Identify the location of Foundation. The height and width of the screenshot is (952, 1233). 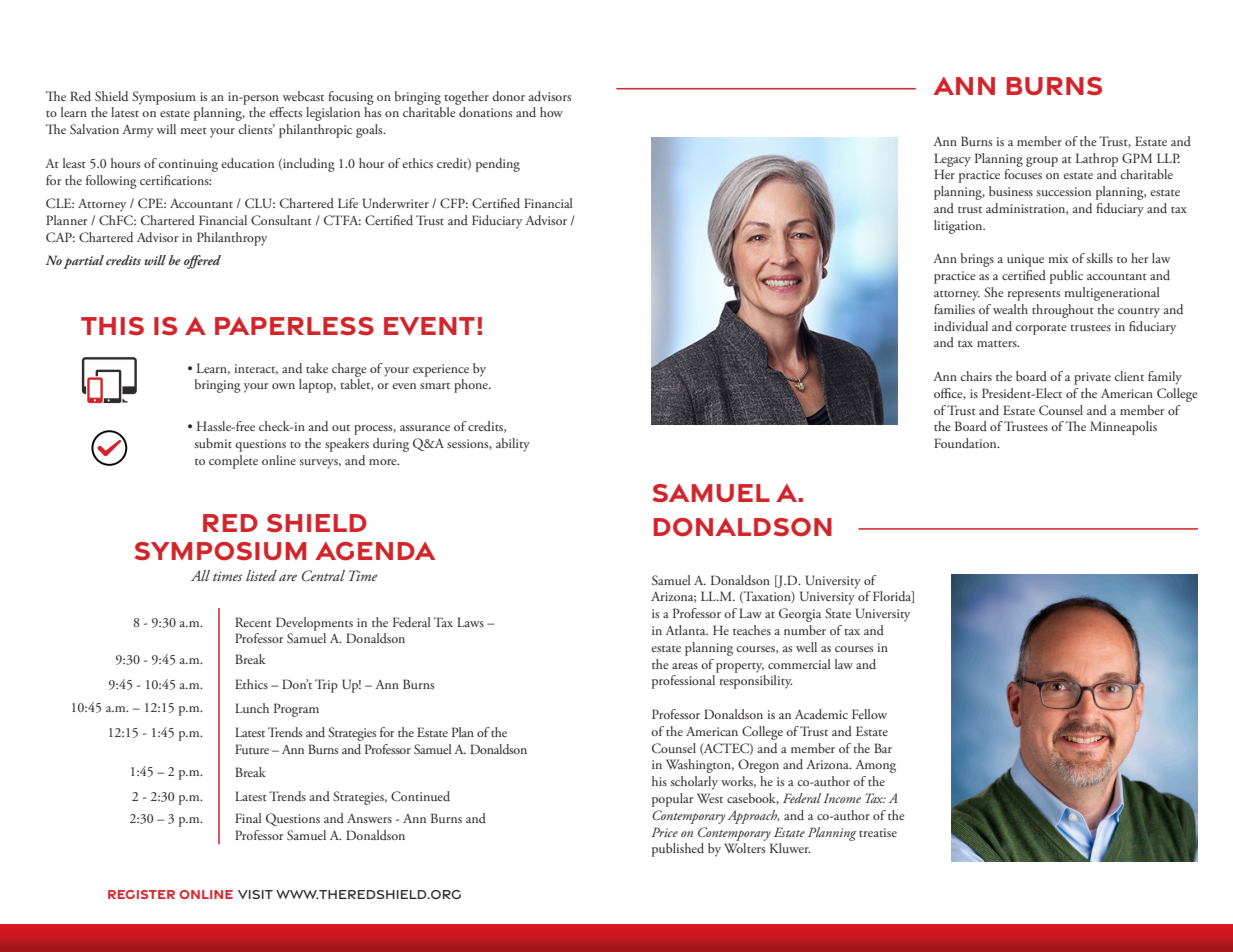
(966, 443).
